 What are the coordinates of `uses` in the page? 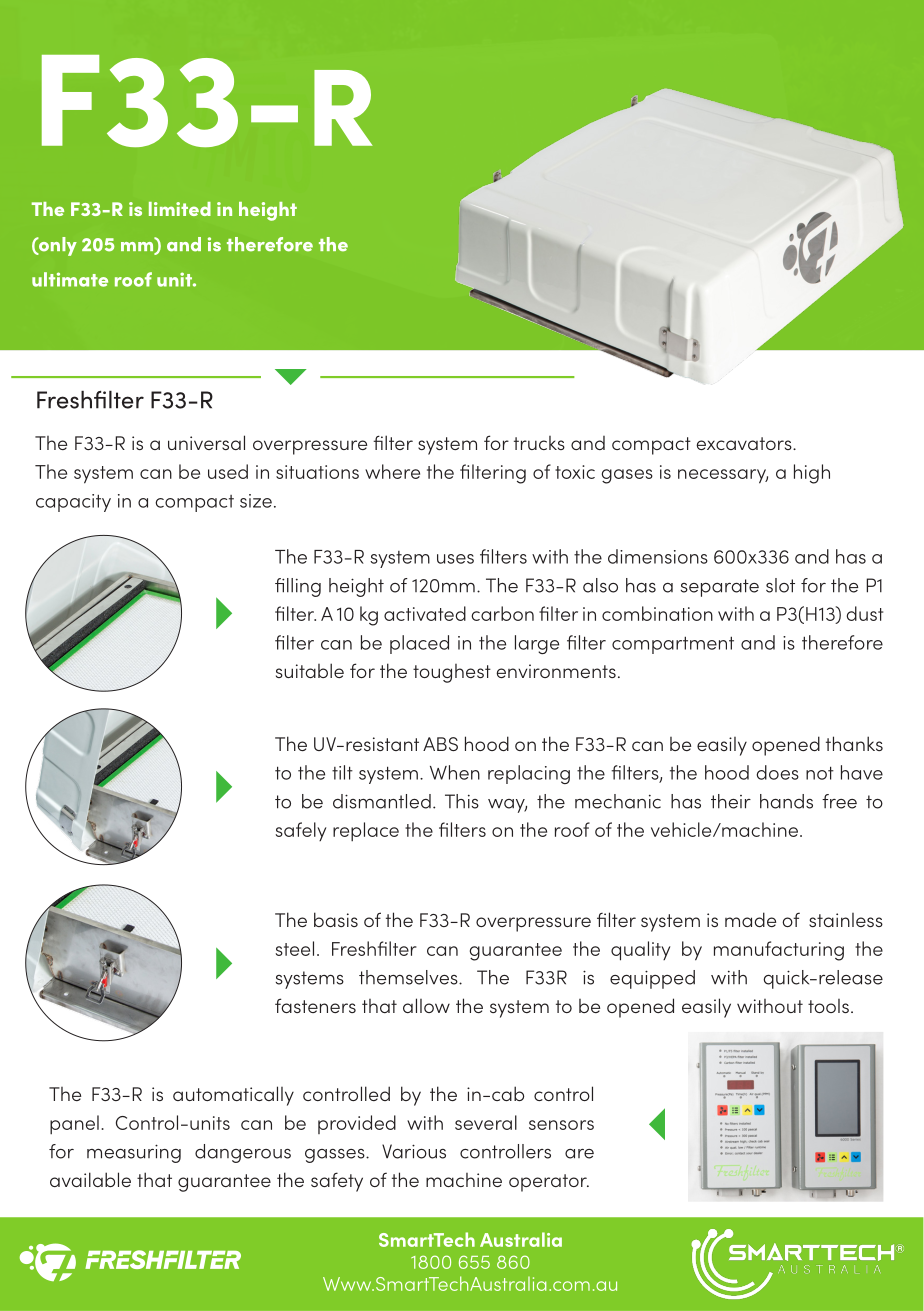 It's located at (455, 559).
